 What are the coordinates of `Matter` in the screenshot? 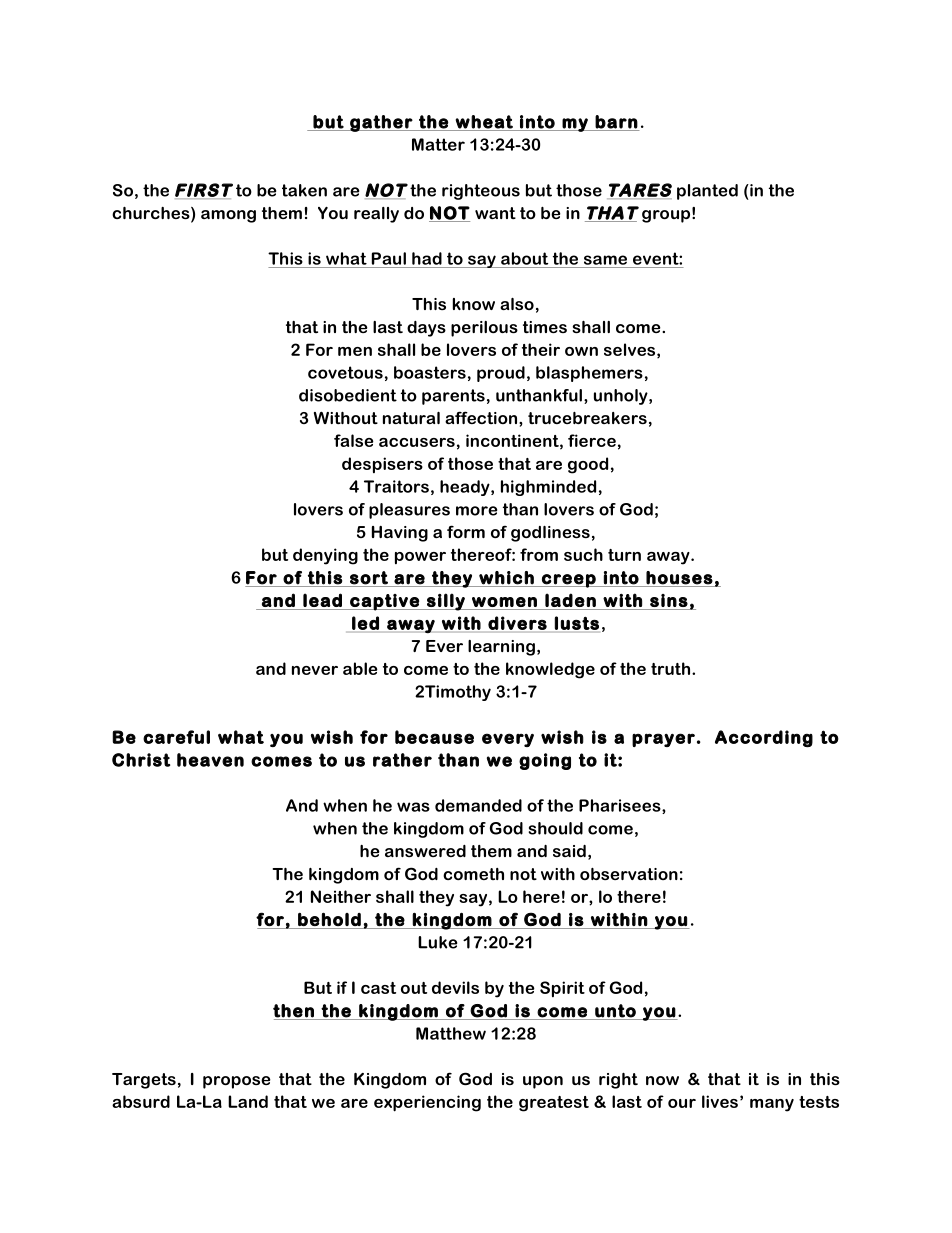 It's located at (438, 144).
